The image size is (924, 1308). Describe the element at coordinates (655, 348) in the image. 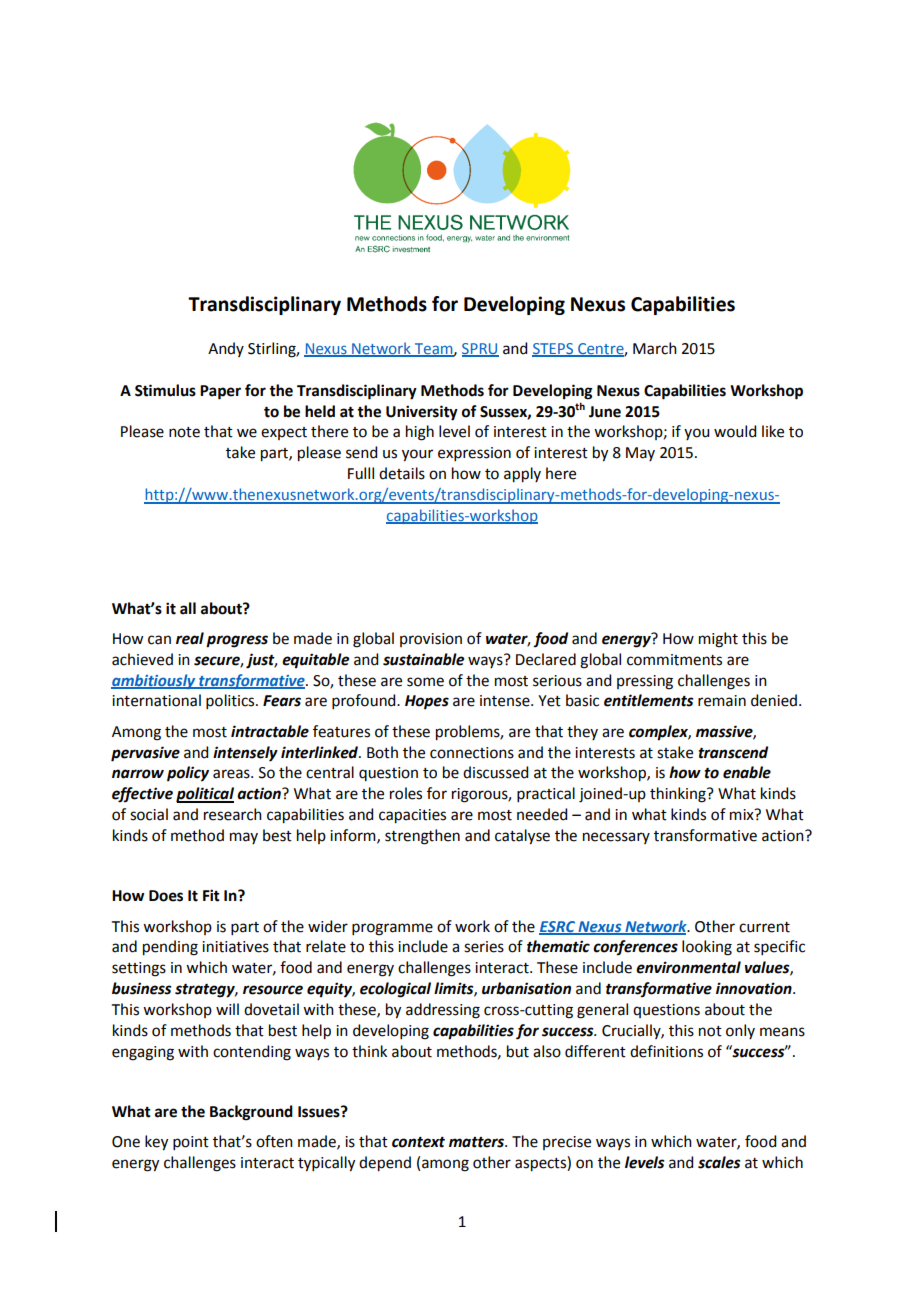

I see `March` at that location.
